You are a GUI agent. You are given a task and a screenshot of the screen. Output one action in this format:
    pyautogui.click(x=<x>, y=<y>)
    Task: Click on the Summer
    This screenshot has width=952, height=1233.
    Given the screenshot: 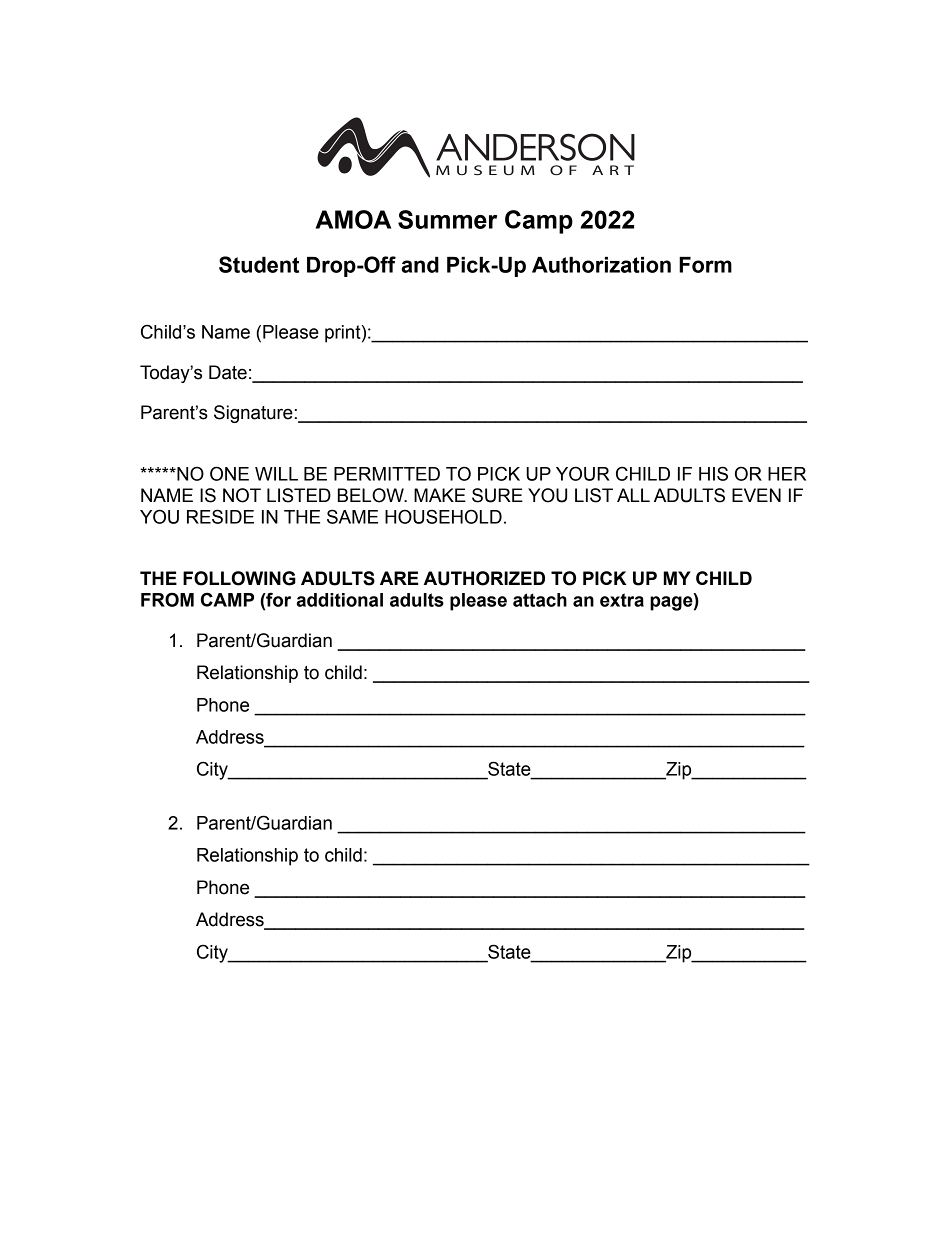 What is the action you would take?
    pyautogui.click(x=447, y=219)
